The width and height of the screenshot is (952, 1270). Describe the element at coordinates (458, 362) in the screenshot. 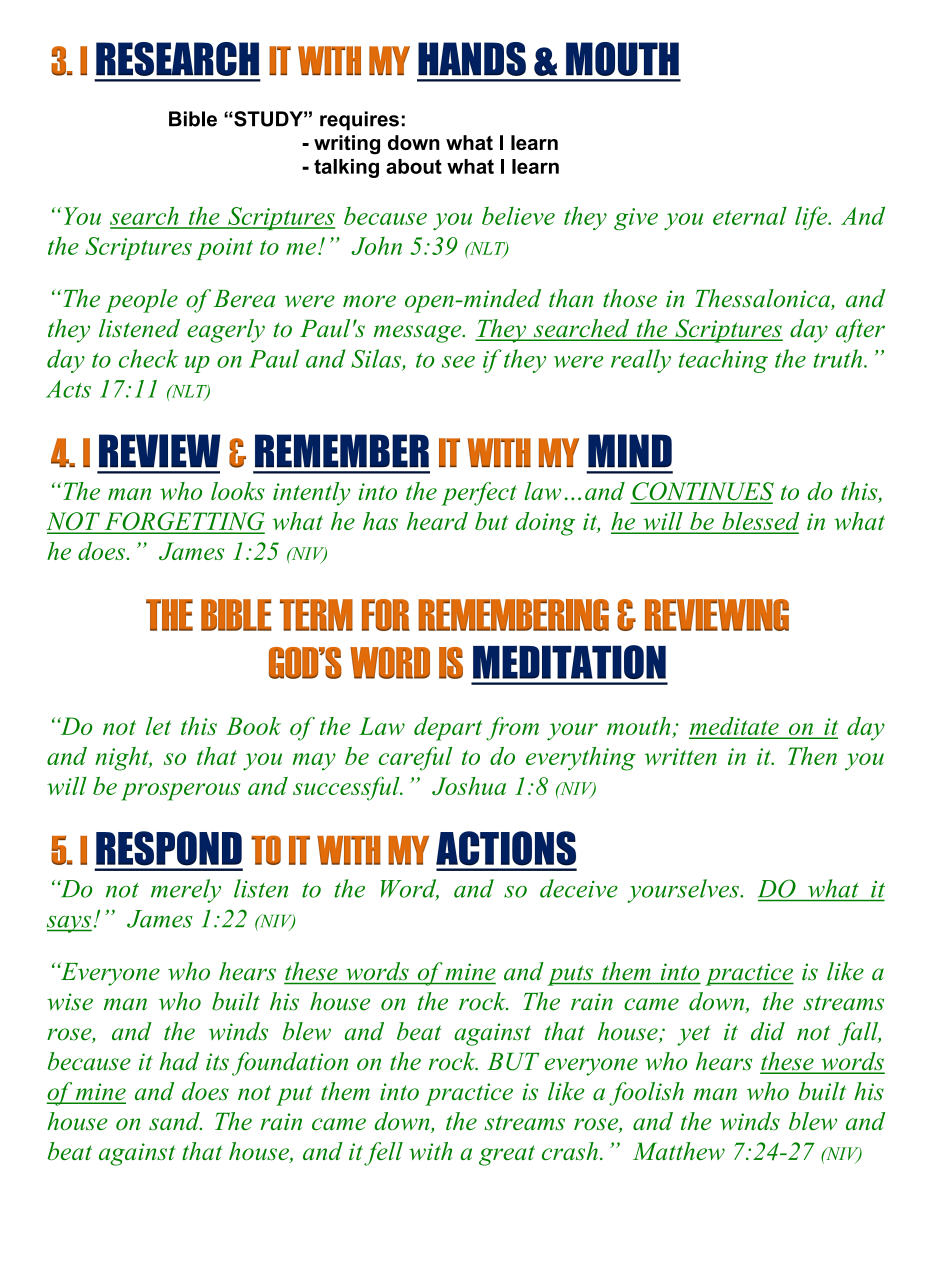

I see `see` at that location.
